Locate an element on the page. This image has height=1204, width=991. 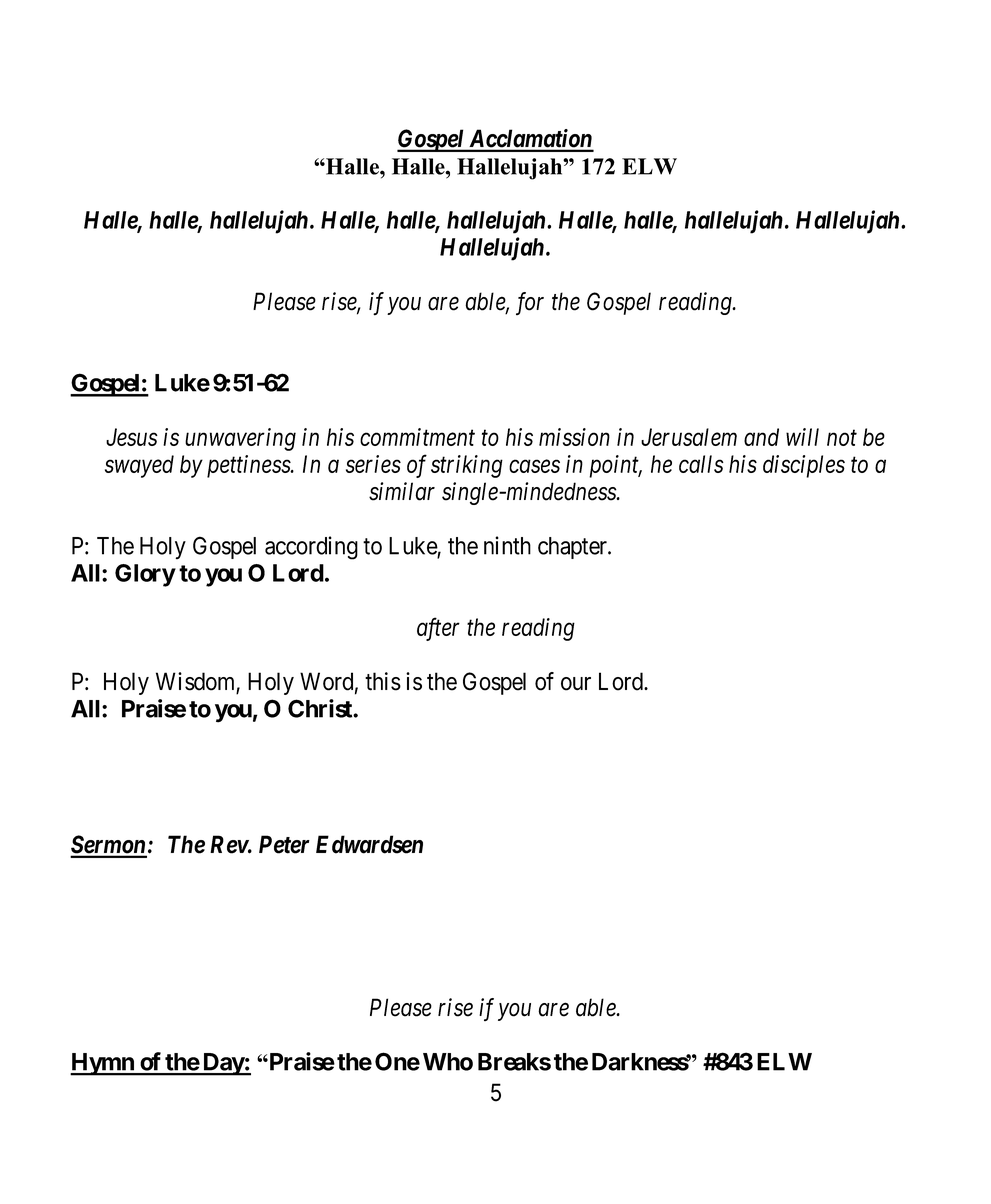
disciples is located at coordinates (804, 466).
